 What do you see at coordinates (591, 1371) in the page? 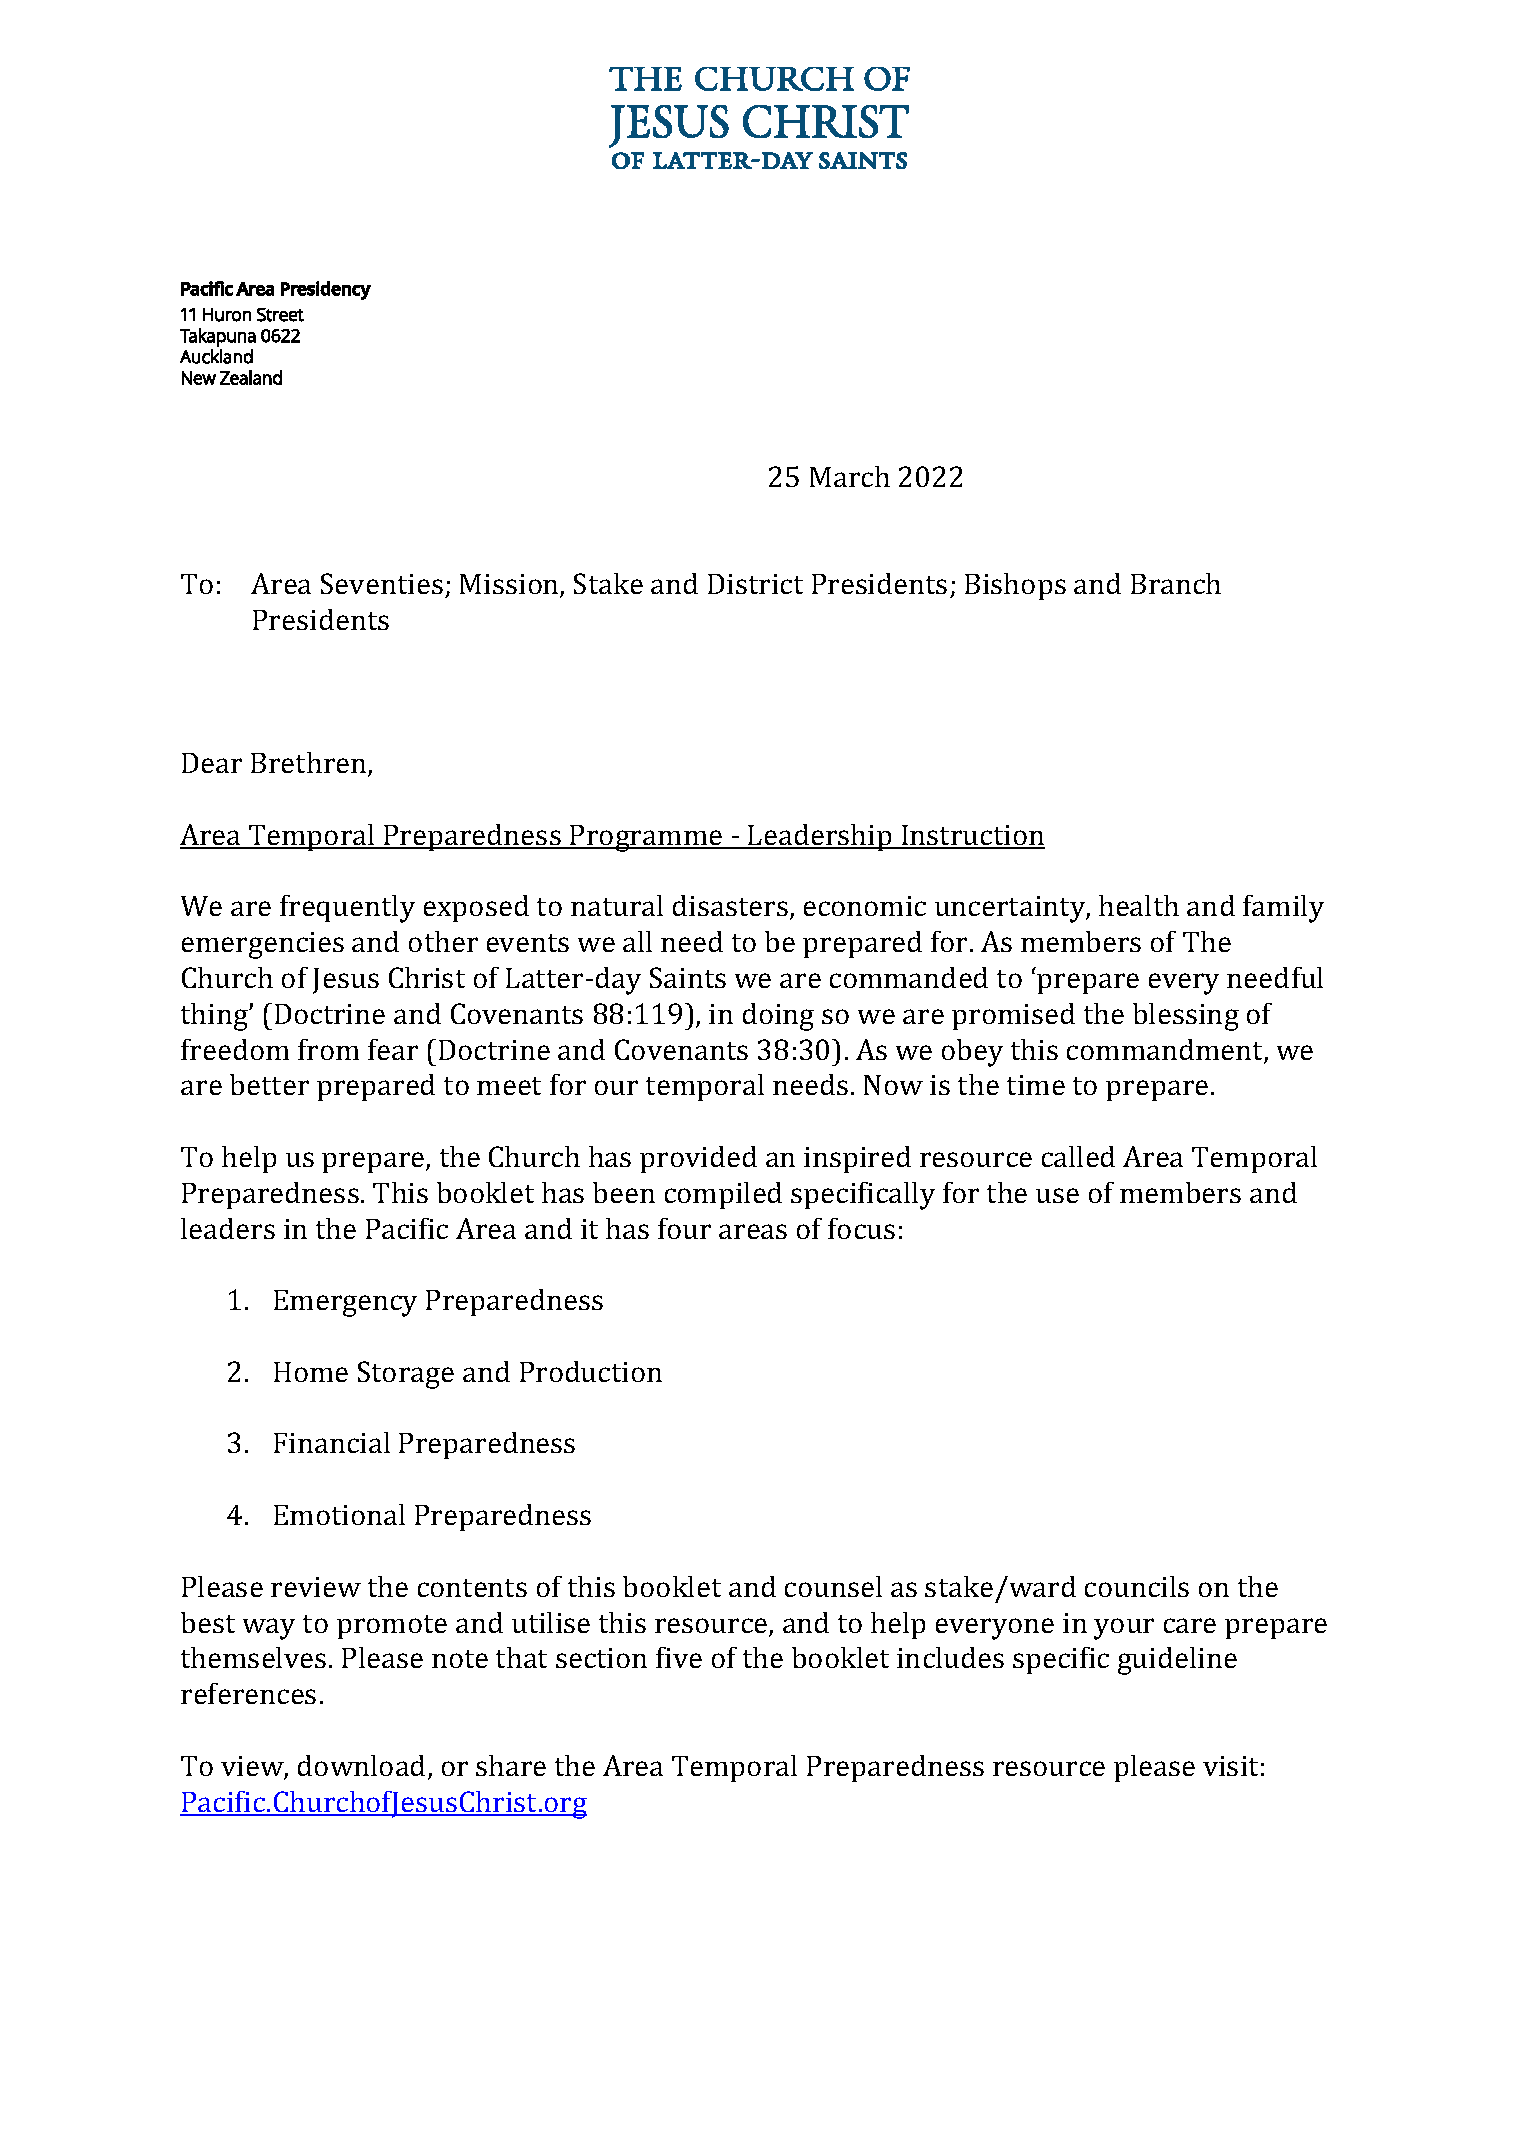
I see `Production` at bounding box center [591, 1371].
